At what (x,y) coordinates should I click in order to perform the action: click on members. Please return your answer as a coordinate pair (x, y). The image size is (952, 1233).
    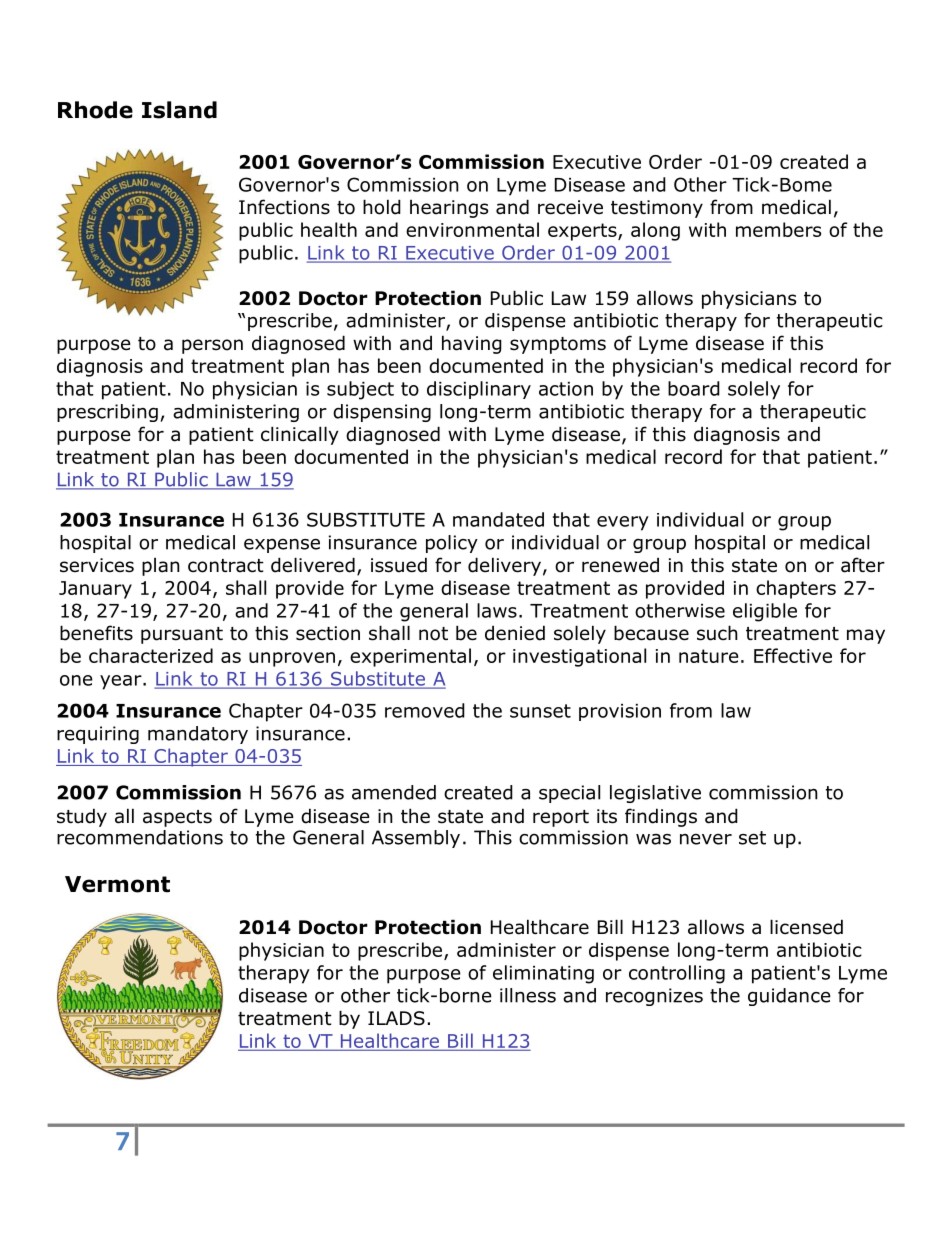
    Looking at the image, I should click on (778, 229).
